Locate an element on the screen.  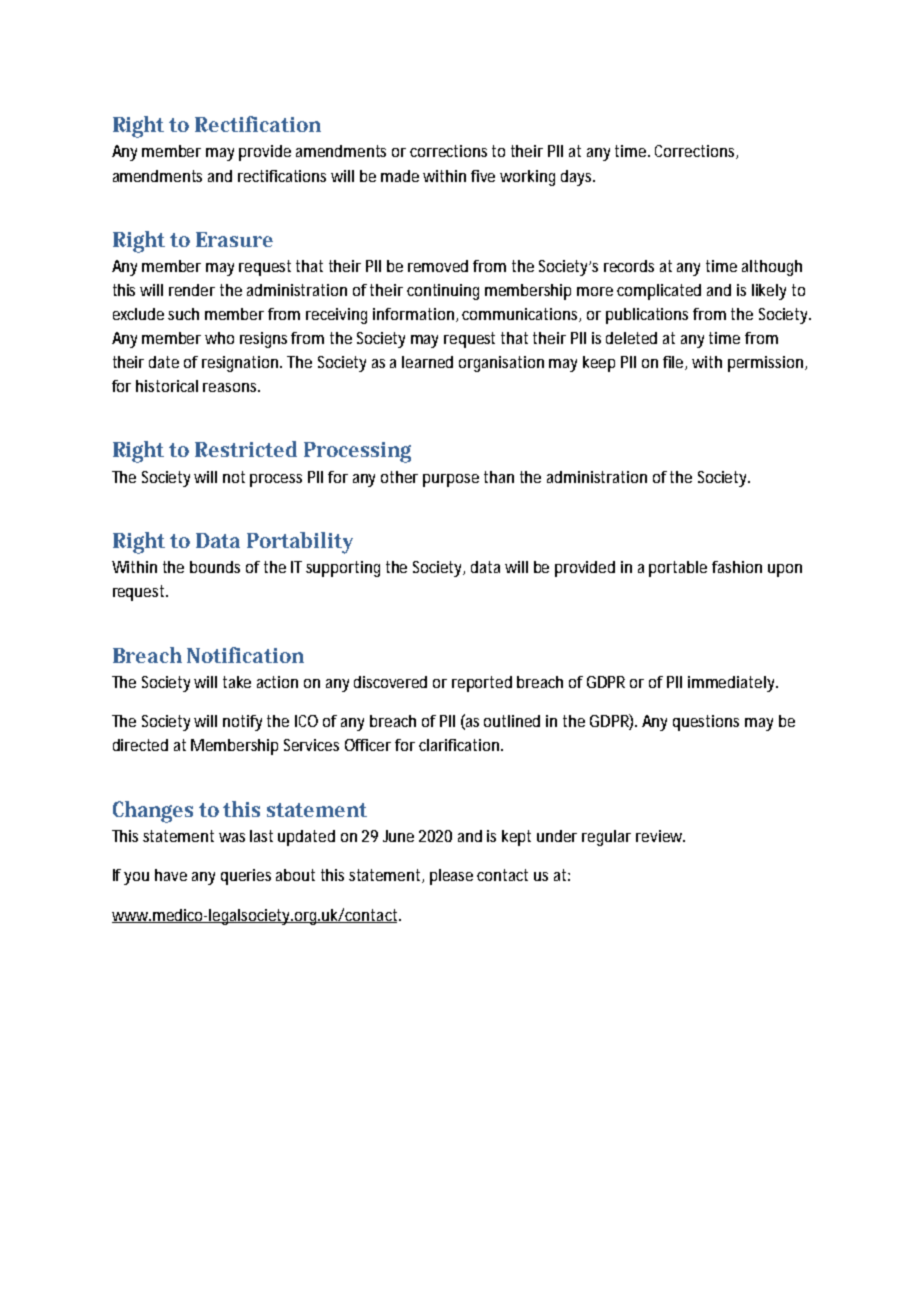
questions is located at coordinates (706, 723).
